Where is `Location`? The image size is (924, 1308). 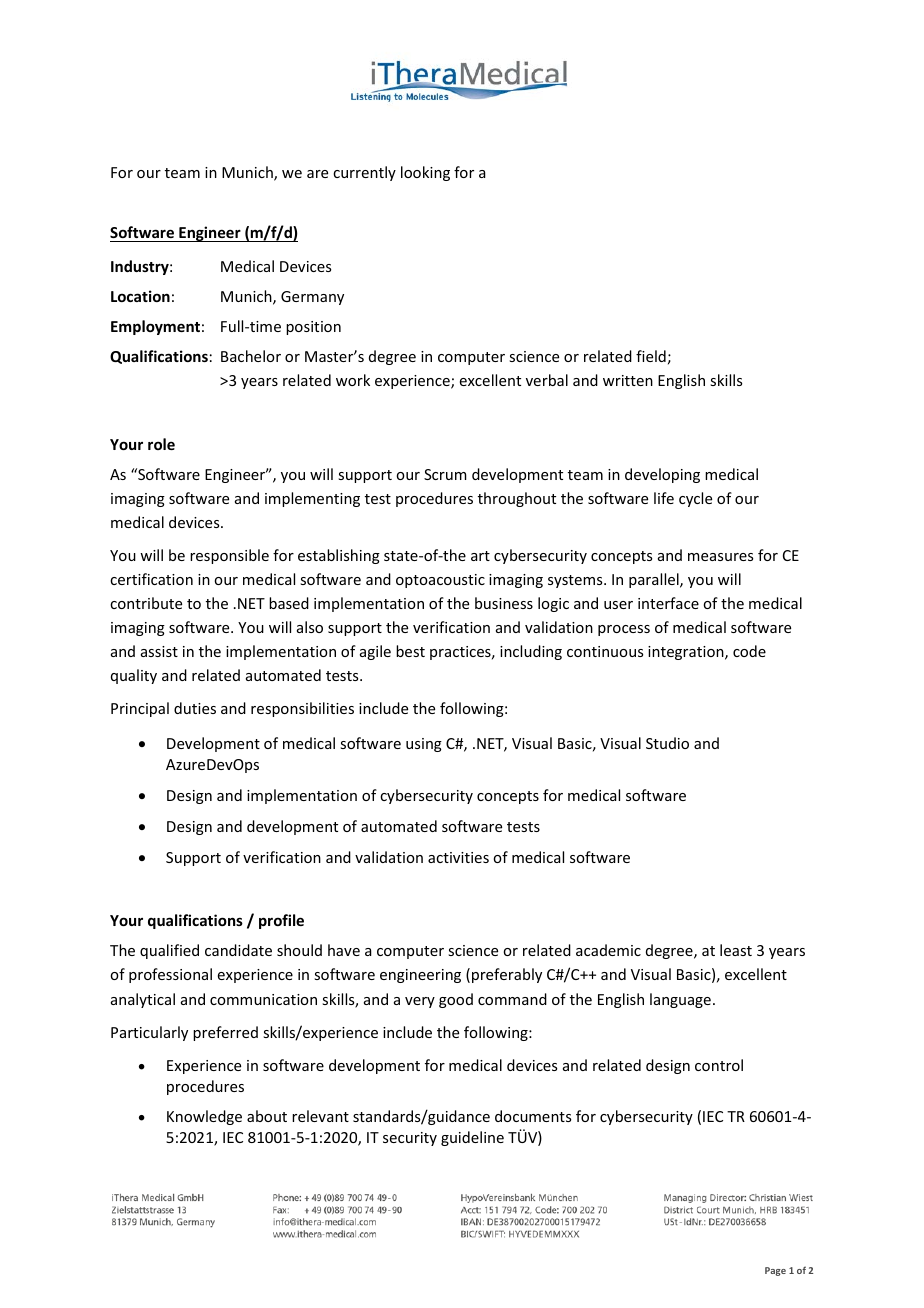
Location is located at coordinates (140, 296).
